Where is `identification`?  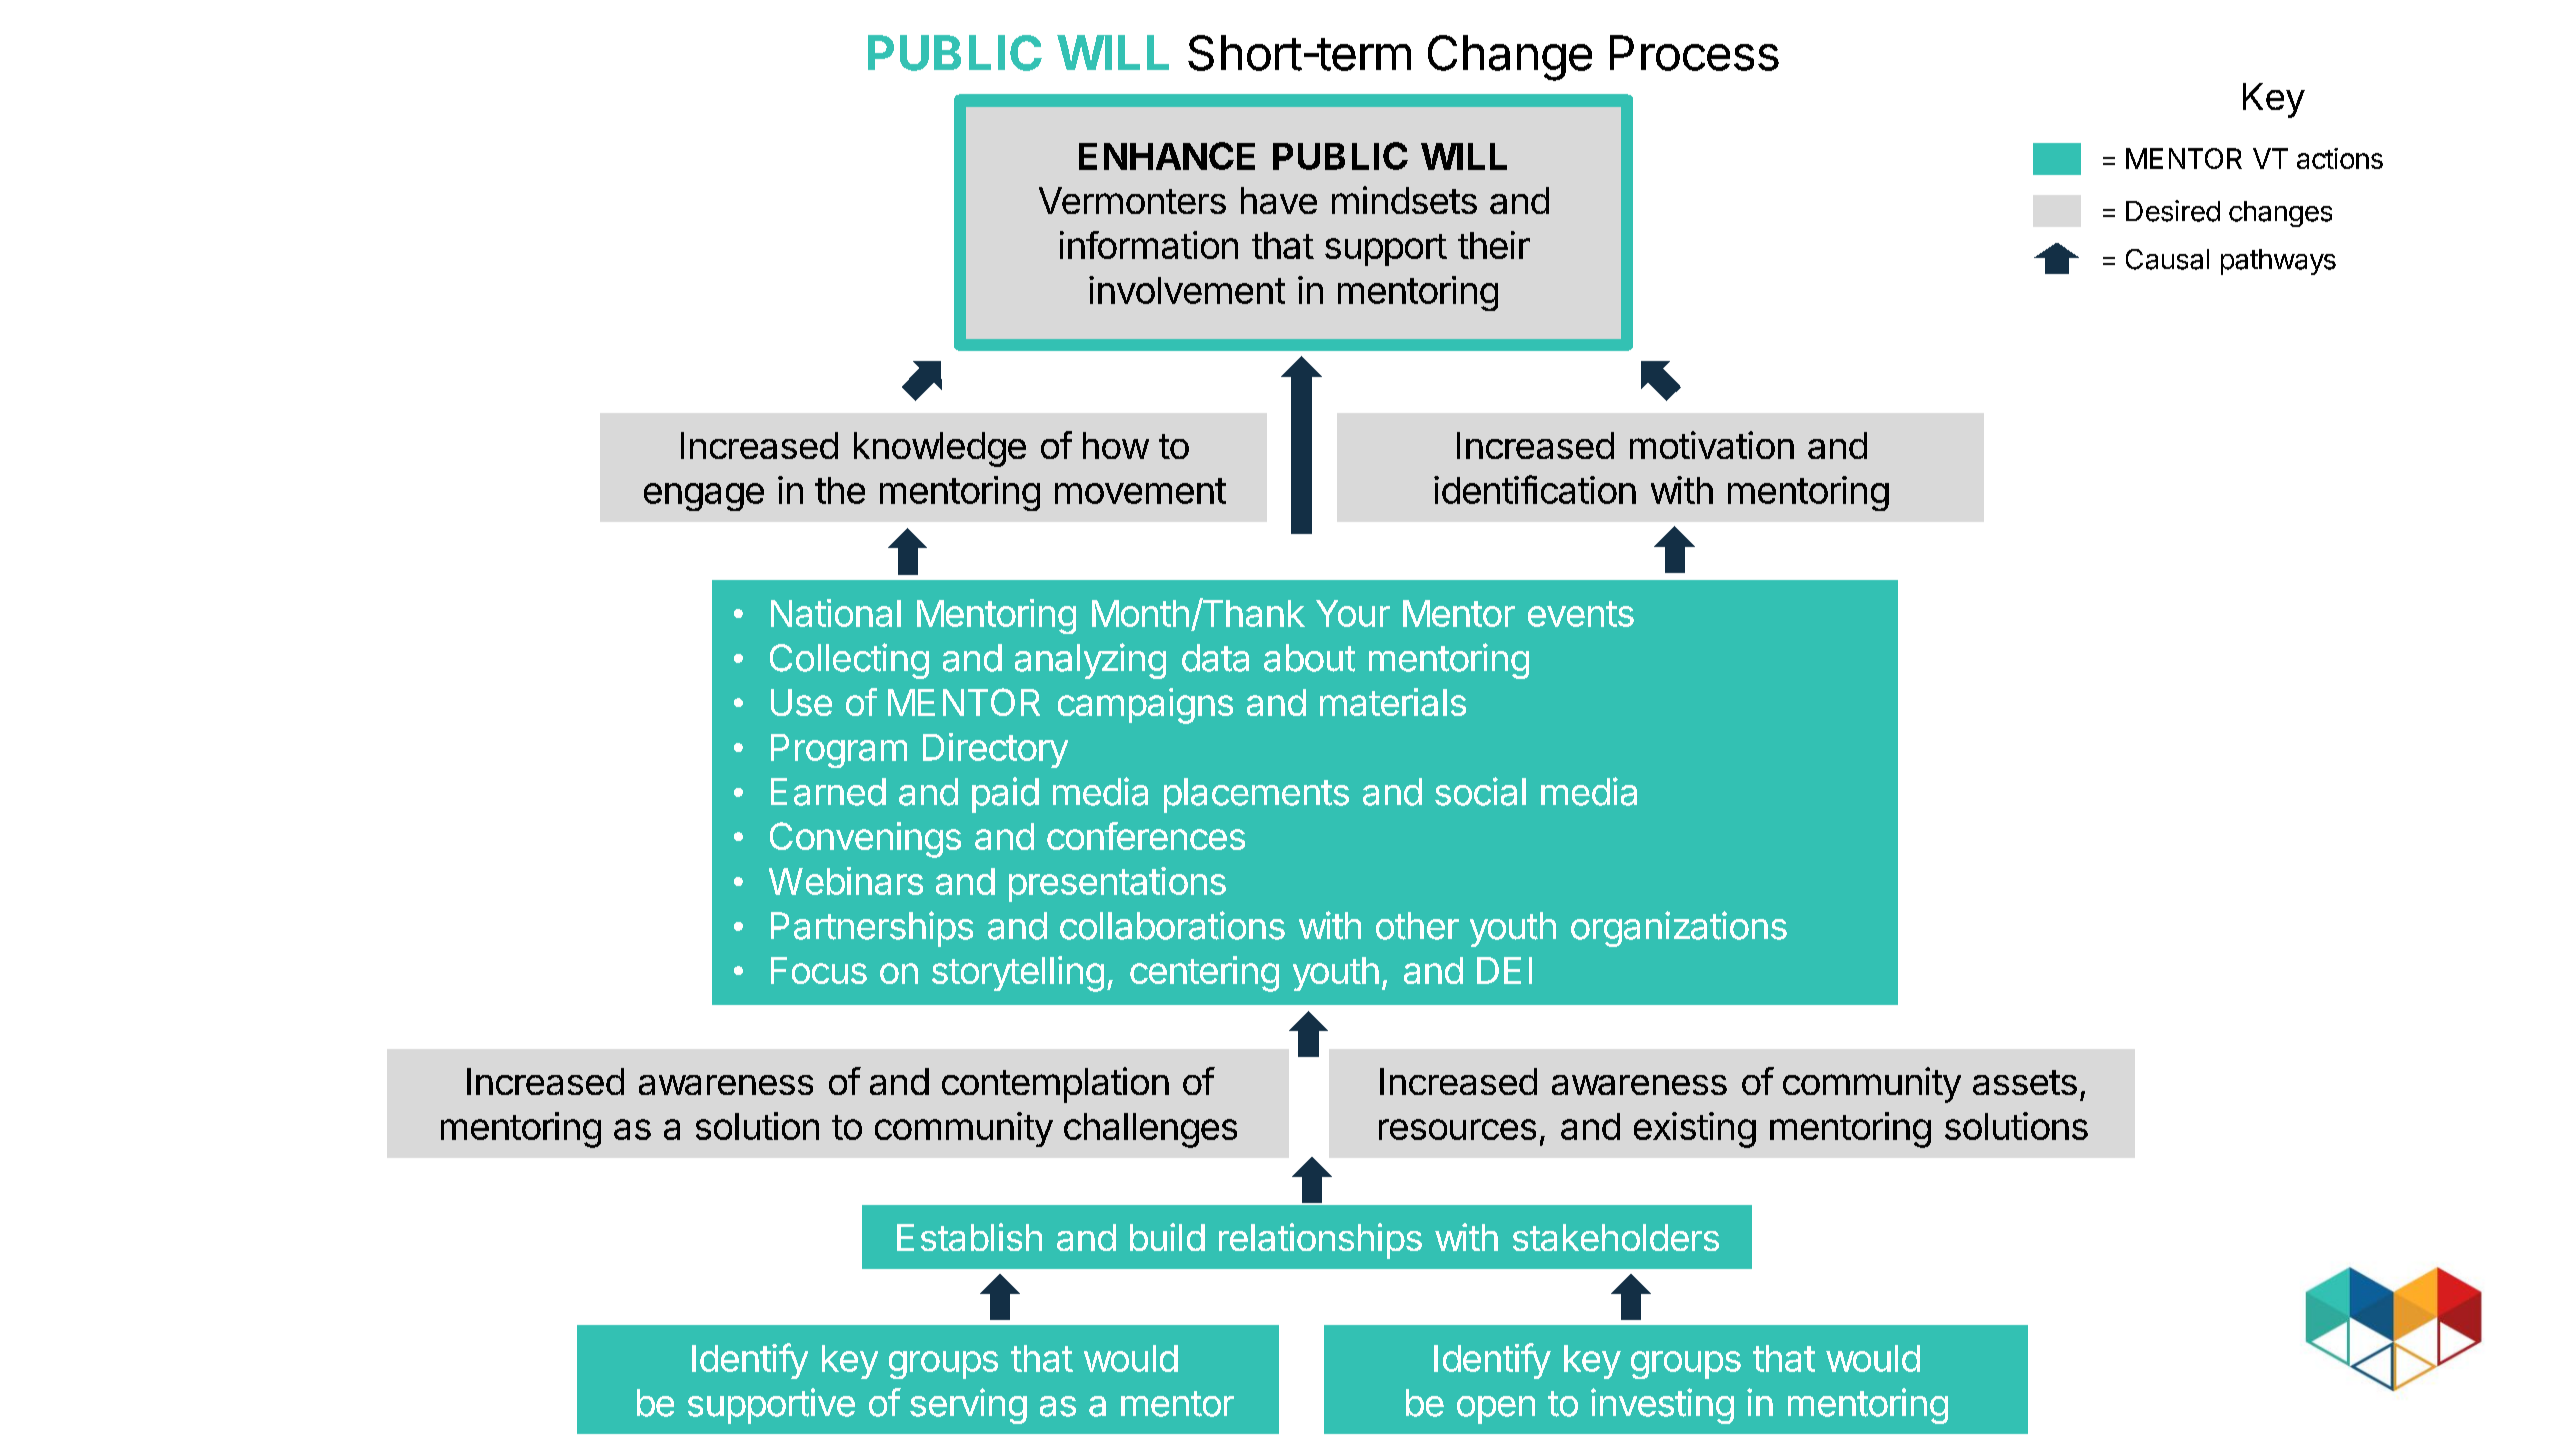
identification is located at coordinates (1535, 489).
